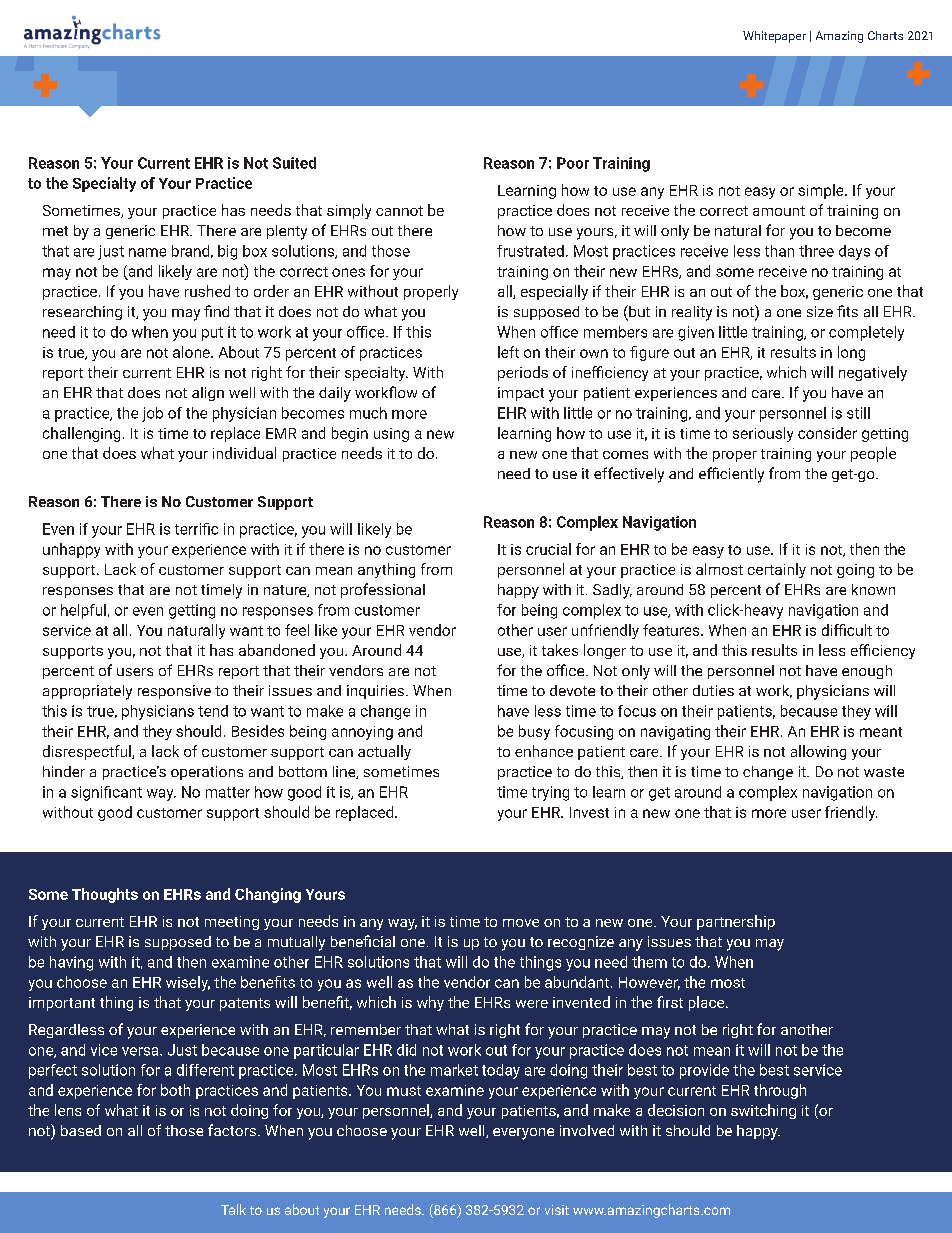  Describe the element at coordinates (573, 163) in the screenshot. I see `Poor` at that location.
